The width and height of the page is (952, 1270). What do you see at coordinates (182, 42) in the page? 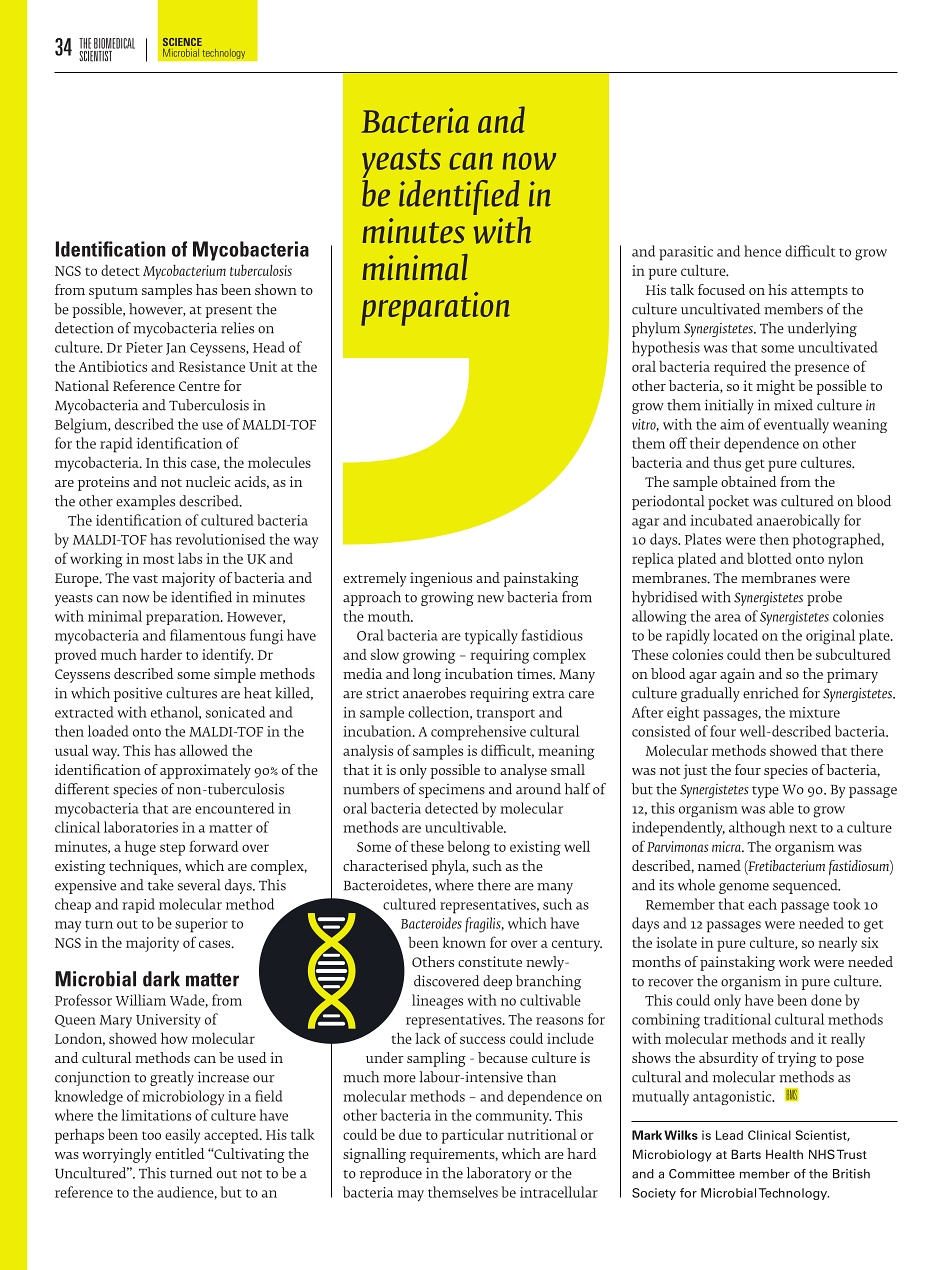
I see `SCIENCE` at bounding box center [182, 42].
